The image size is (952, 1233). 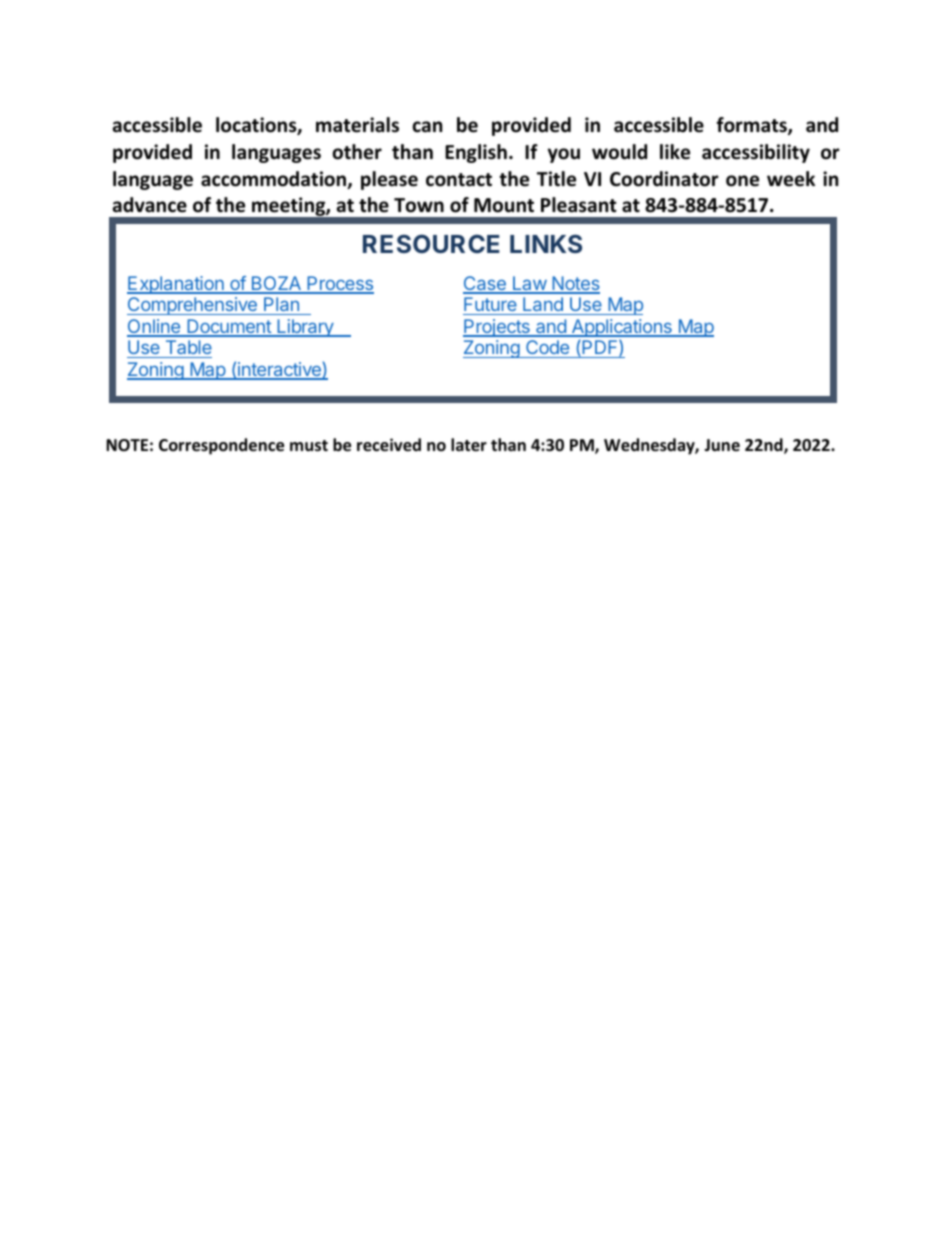 What do you see at coordinates (427, 127) in the image?
I see `can` at bounding box center [427, 127].
